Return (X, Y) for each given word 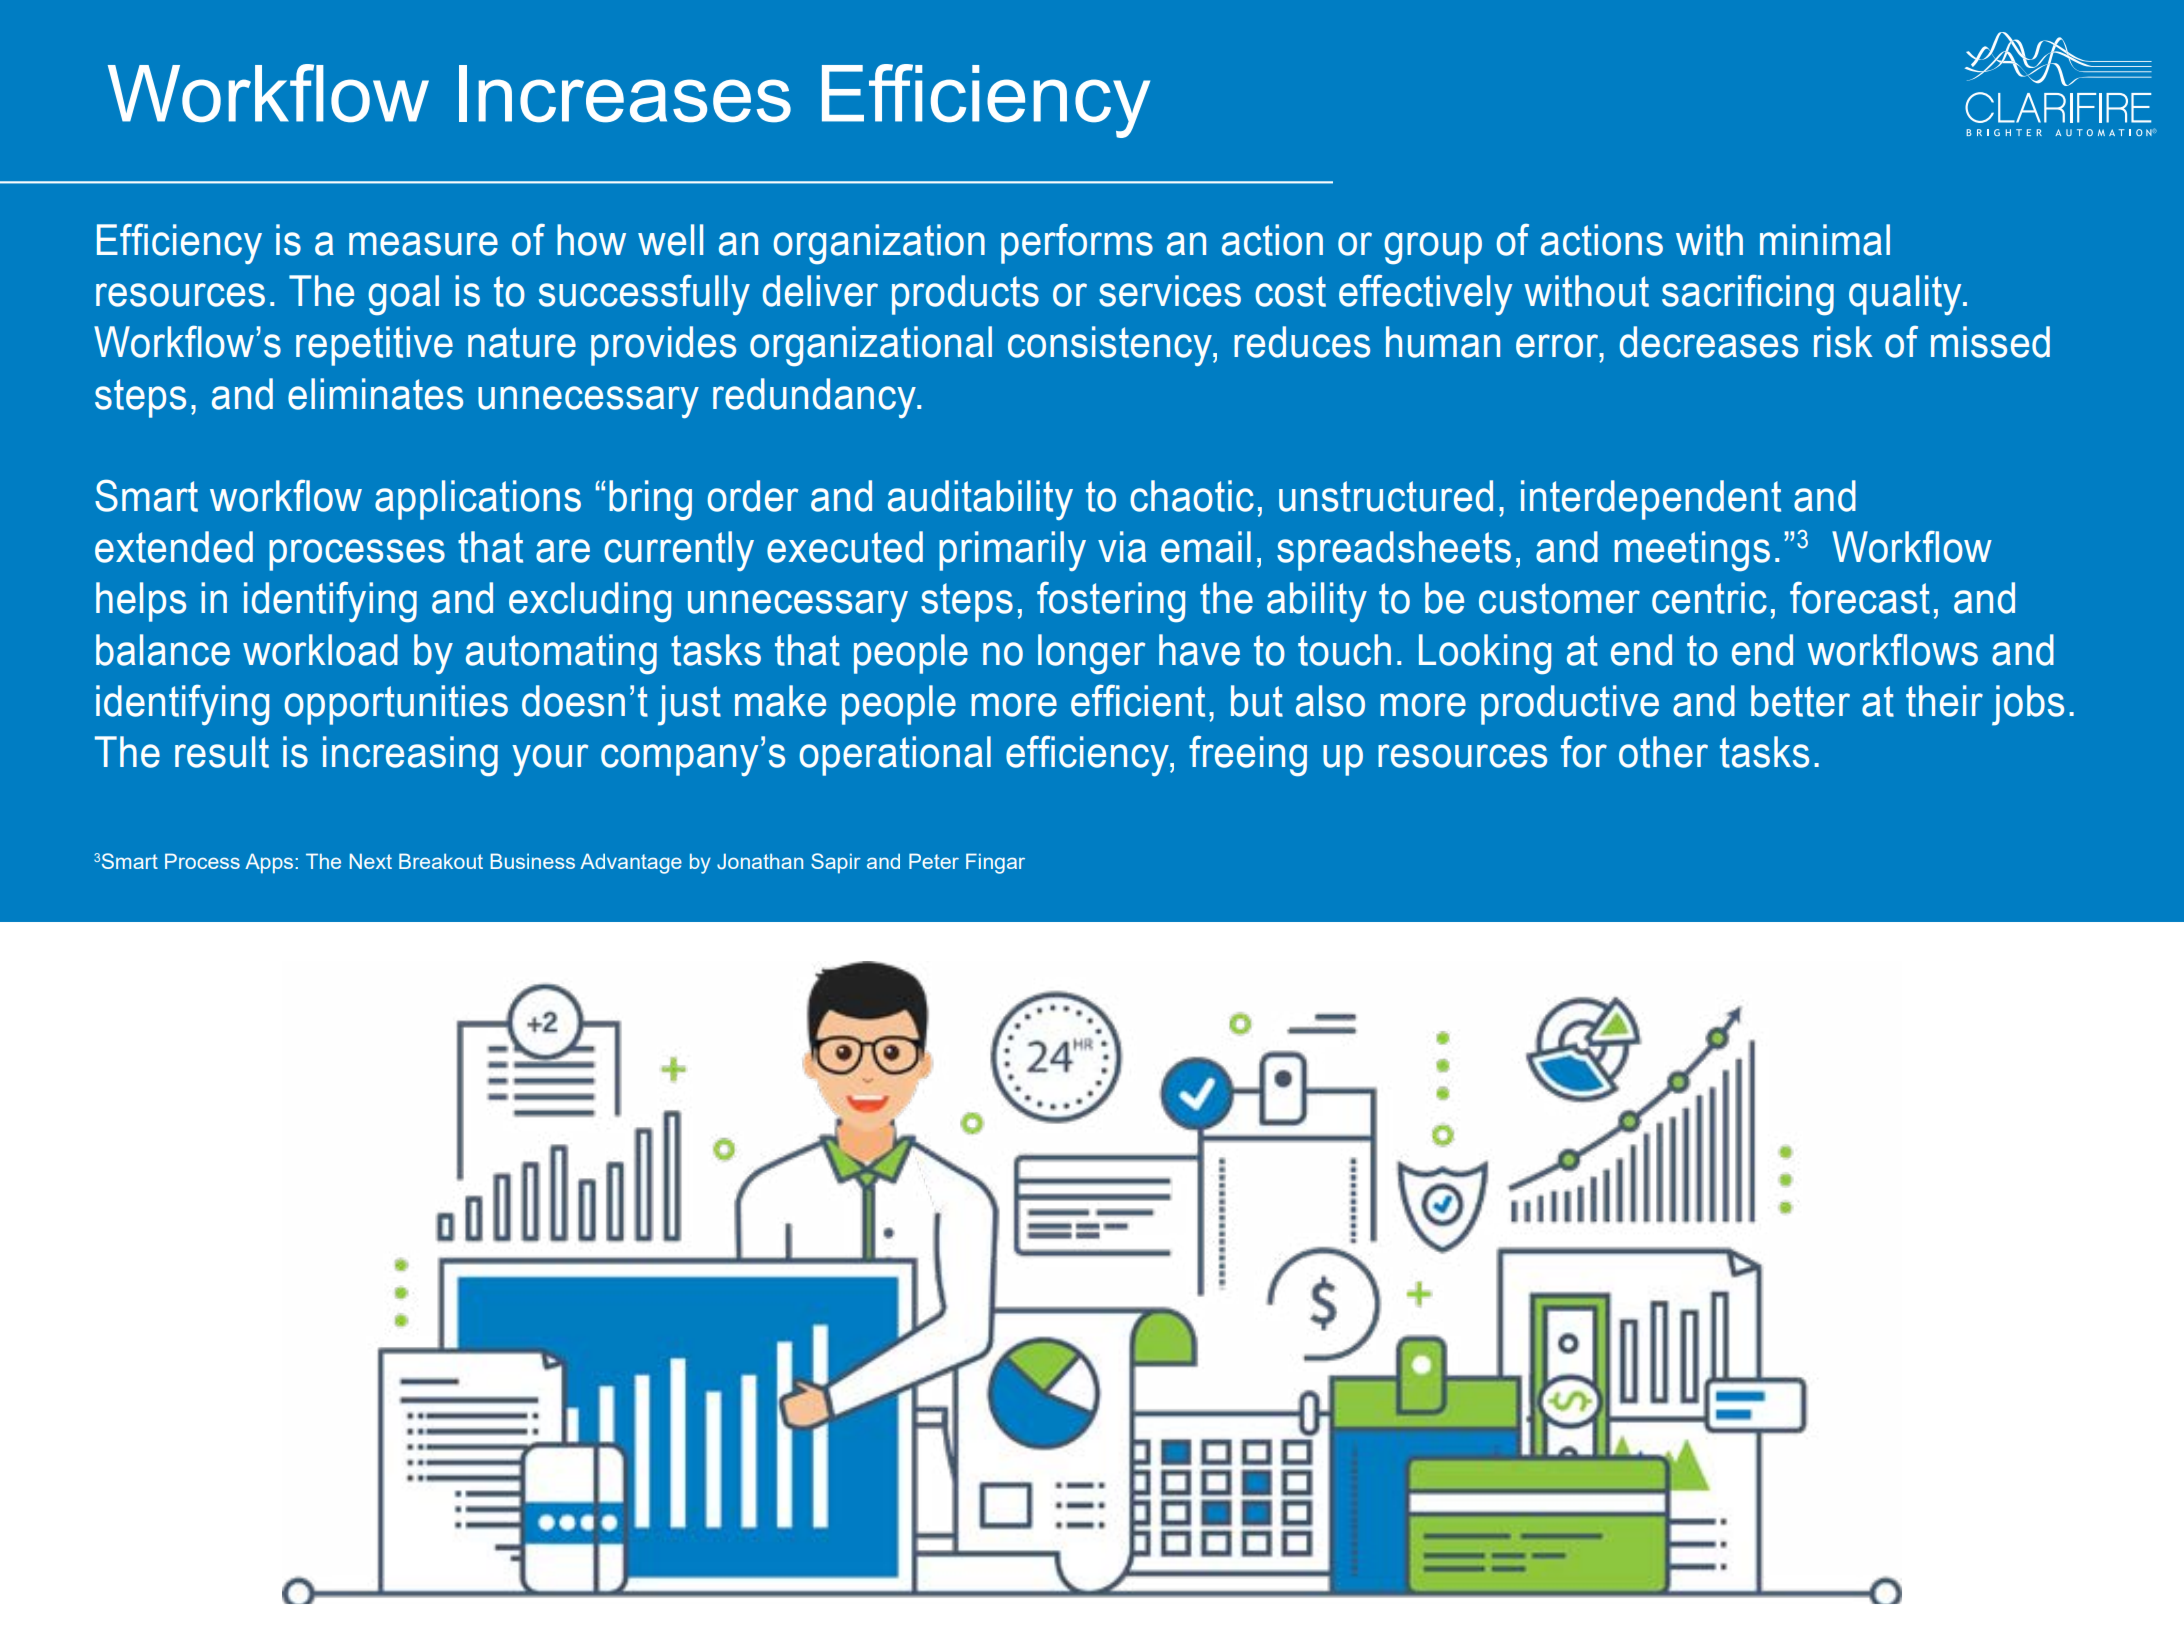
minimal (1825, 240)
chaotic (1192, 496)
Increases (625, 94)
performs (1077, 243)
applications (478, 500)
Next (371, 861)
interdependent (1651, 500)
